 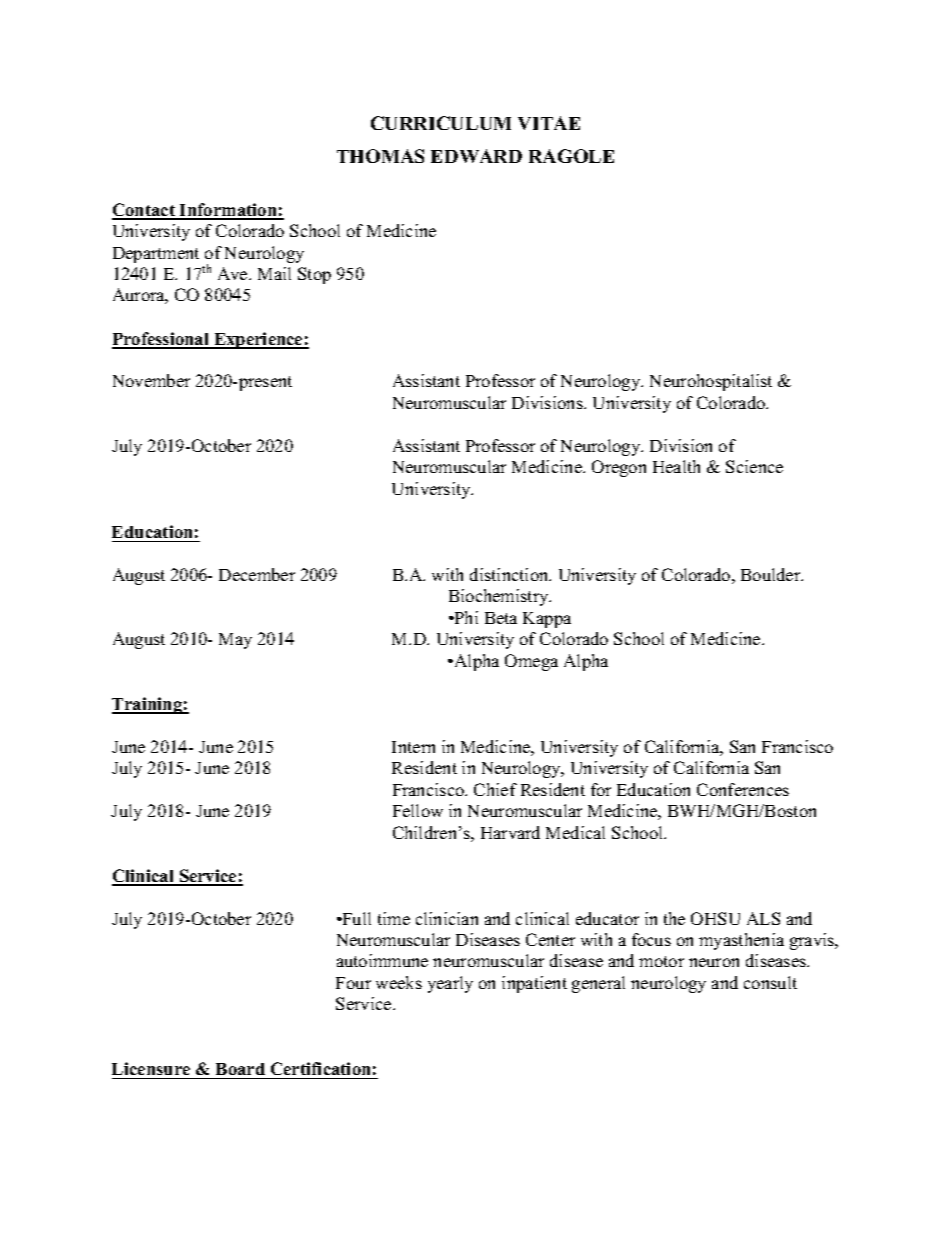 What do you see at coordinates (240, 1069) in the screenshot?
I see `Board` at bounding box center [240, 1069].
